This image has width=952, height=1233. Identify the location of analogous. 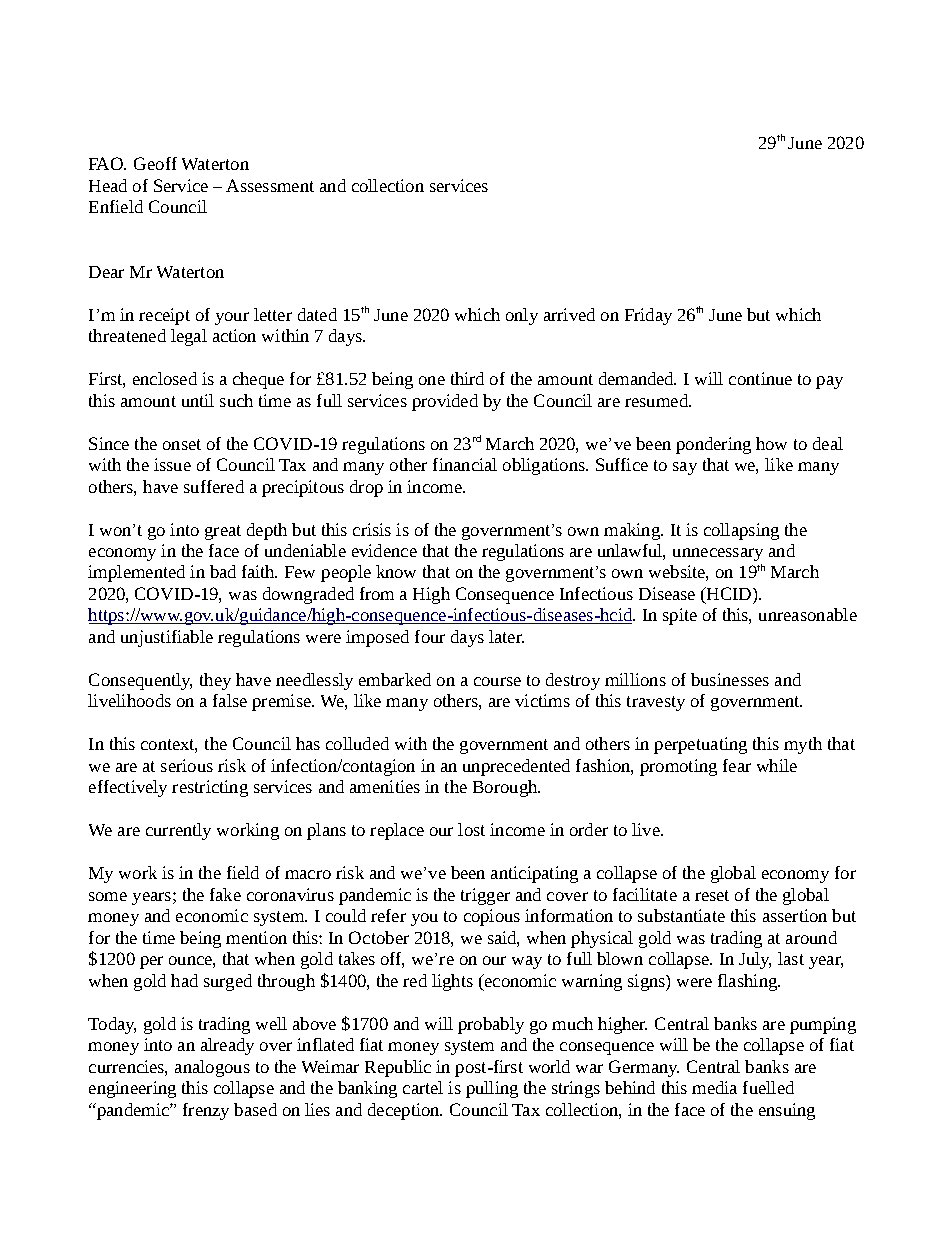
(212, 1068).
